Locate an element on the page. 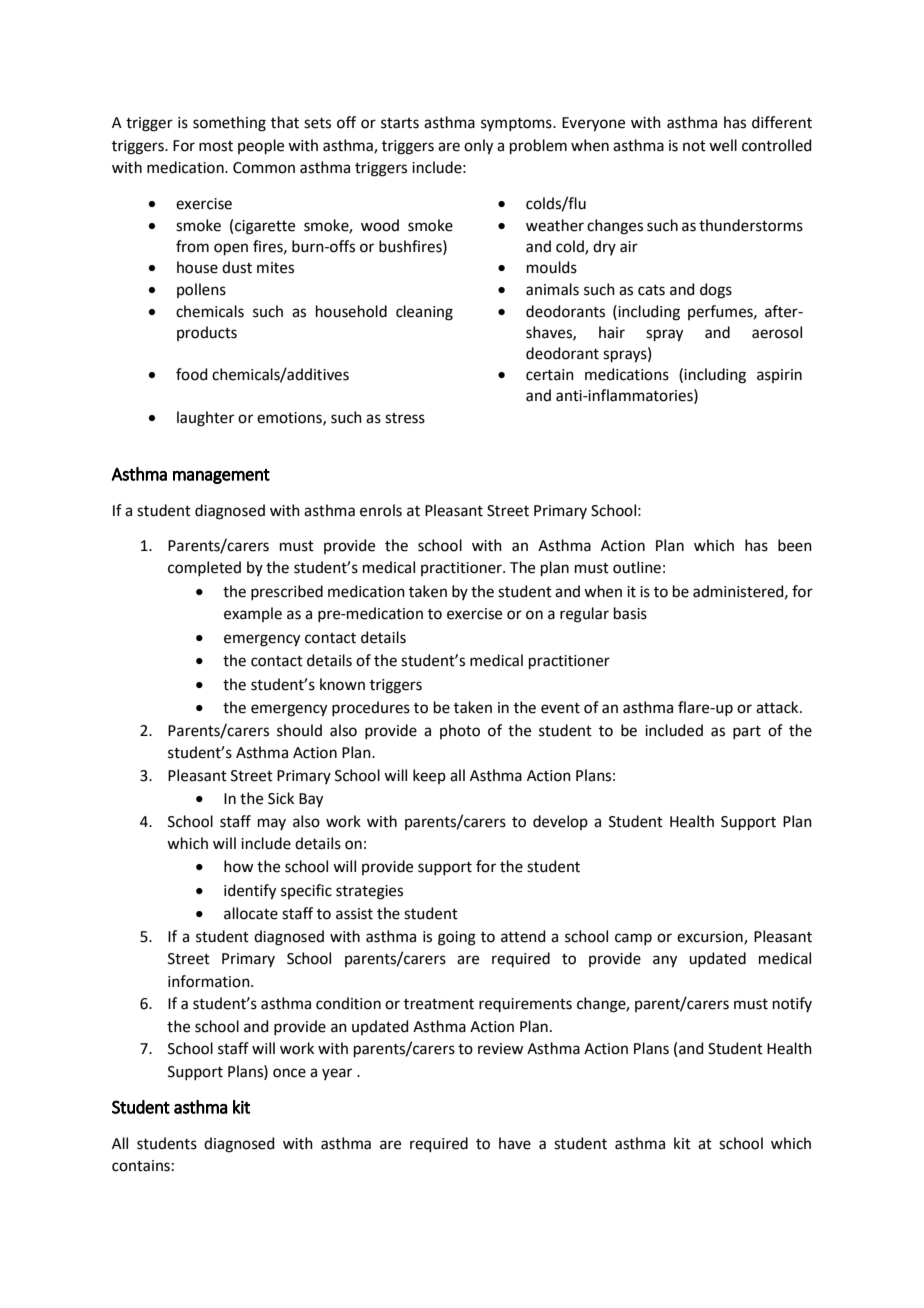 The width and height of the page is (924, 1308). part is located at coordinates (747, 732).
